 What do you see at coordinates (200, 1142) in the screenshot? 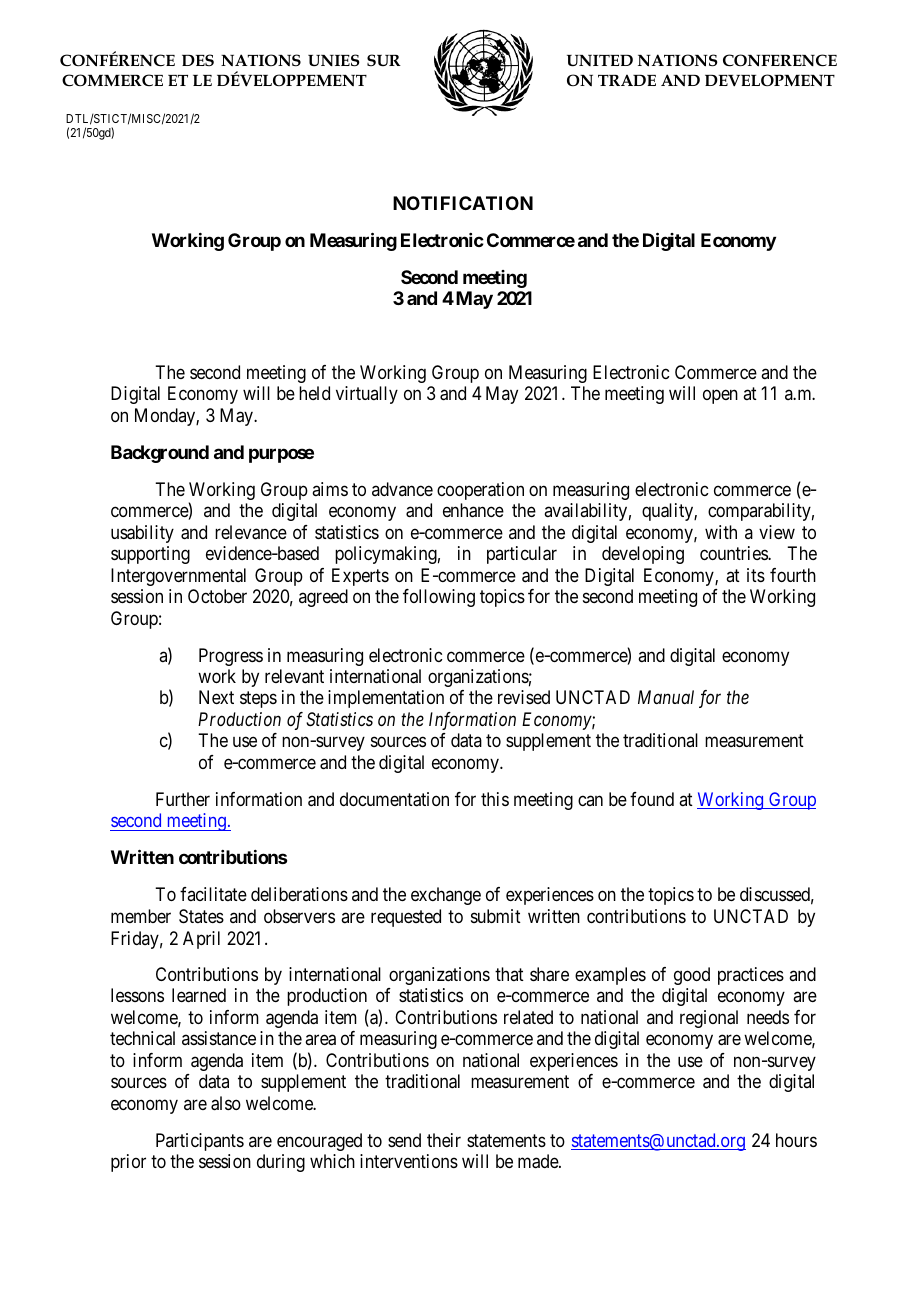
I see `Participants` at bounding box center [200, 1142].
